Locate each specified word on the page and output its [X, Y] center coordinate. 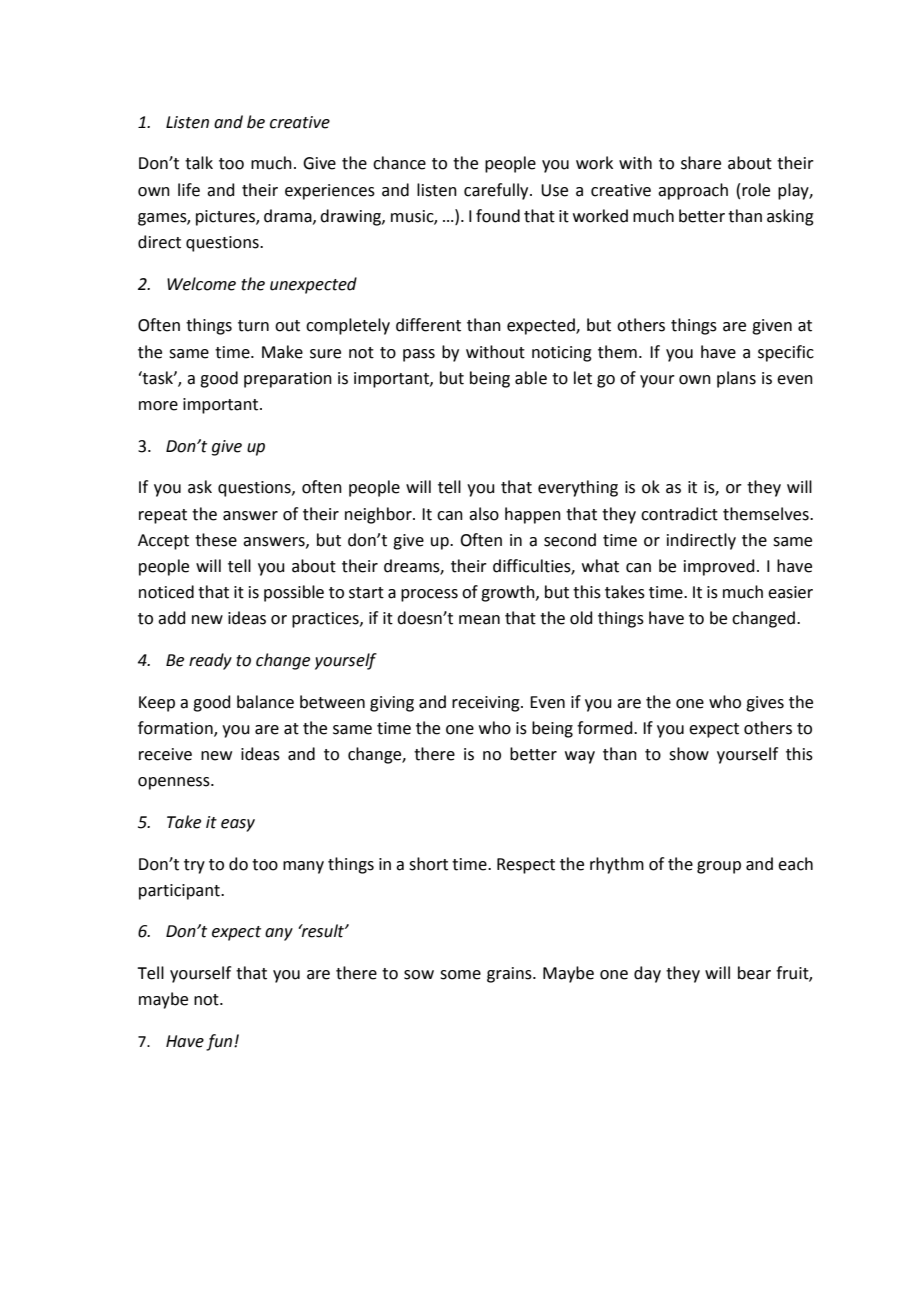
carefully [497, 191]
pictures [226, 218]
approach [693, 191]
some [460, 975]
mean [479, 620]
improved [719, 567]
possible [294, 593]
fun [220, 1042]
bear [754, 973]
